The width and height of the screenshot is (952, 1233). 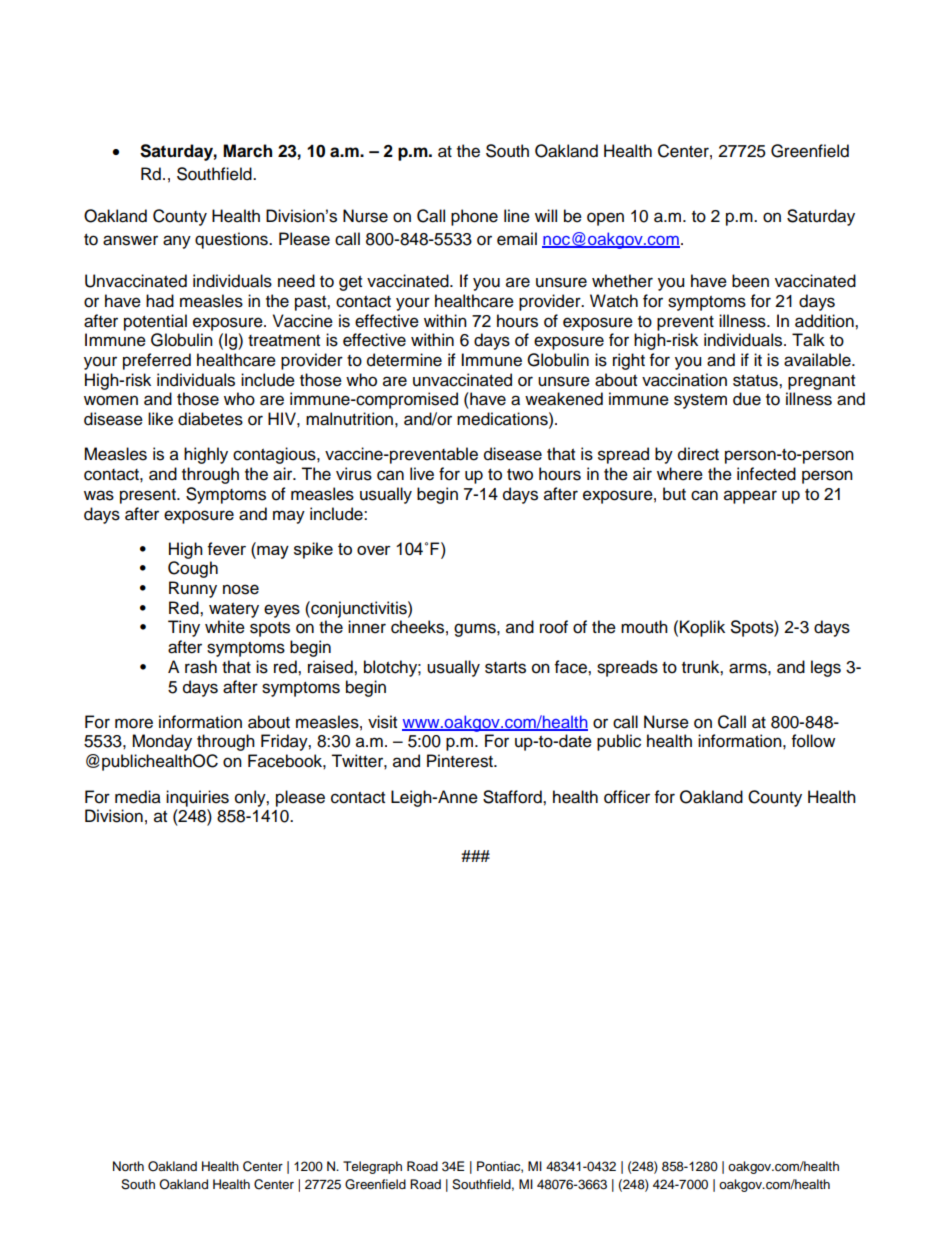 I want to click on live, so click(x=422, y=474).
